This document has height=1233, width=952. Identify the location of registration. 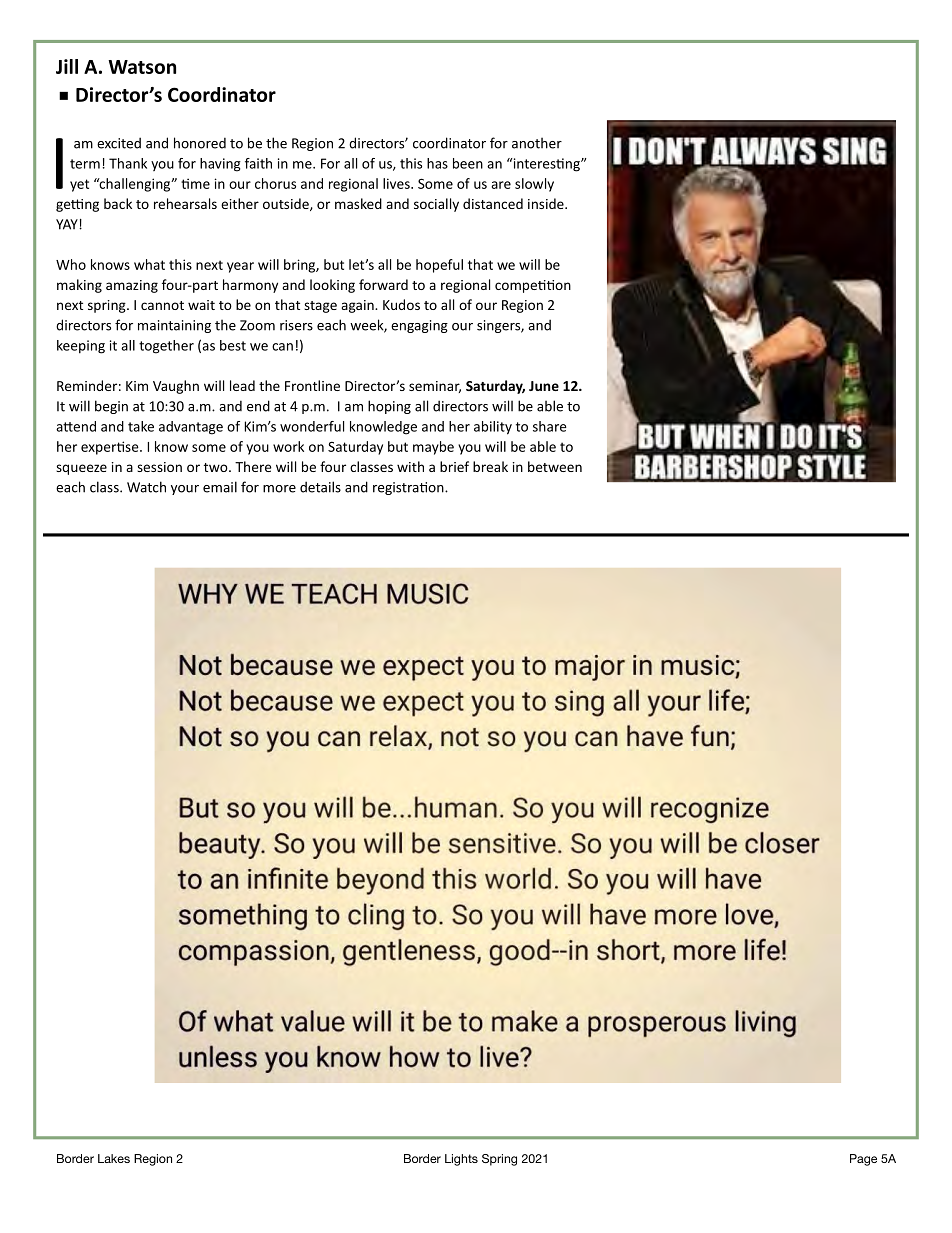
(409, 488).
